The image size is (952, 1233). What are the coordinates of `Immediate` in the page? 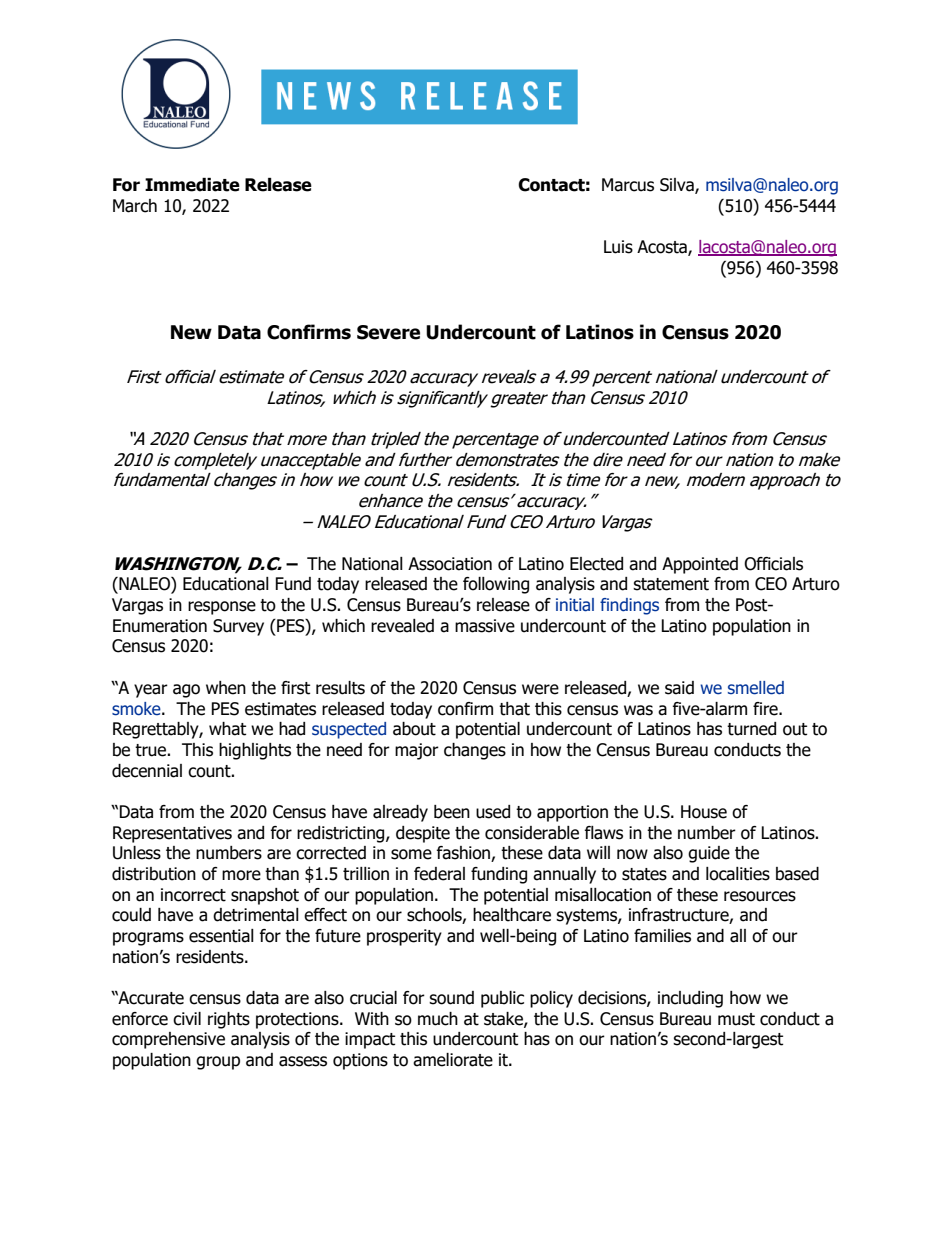 It's located at (192, 185).
